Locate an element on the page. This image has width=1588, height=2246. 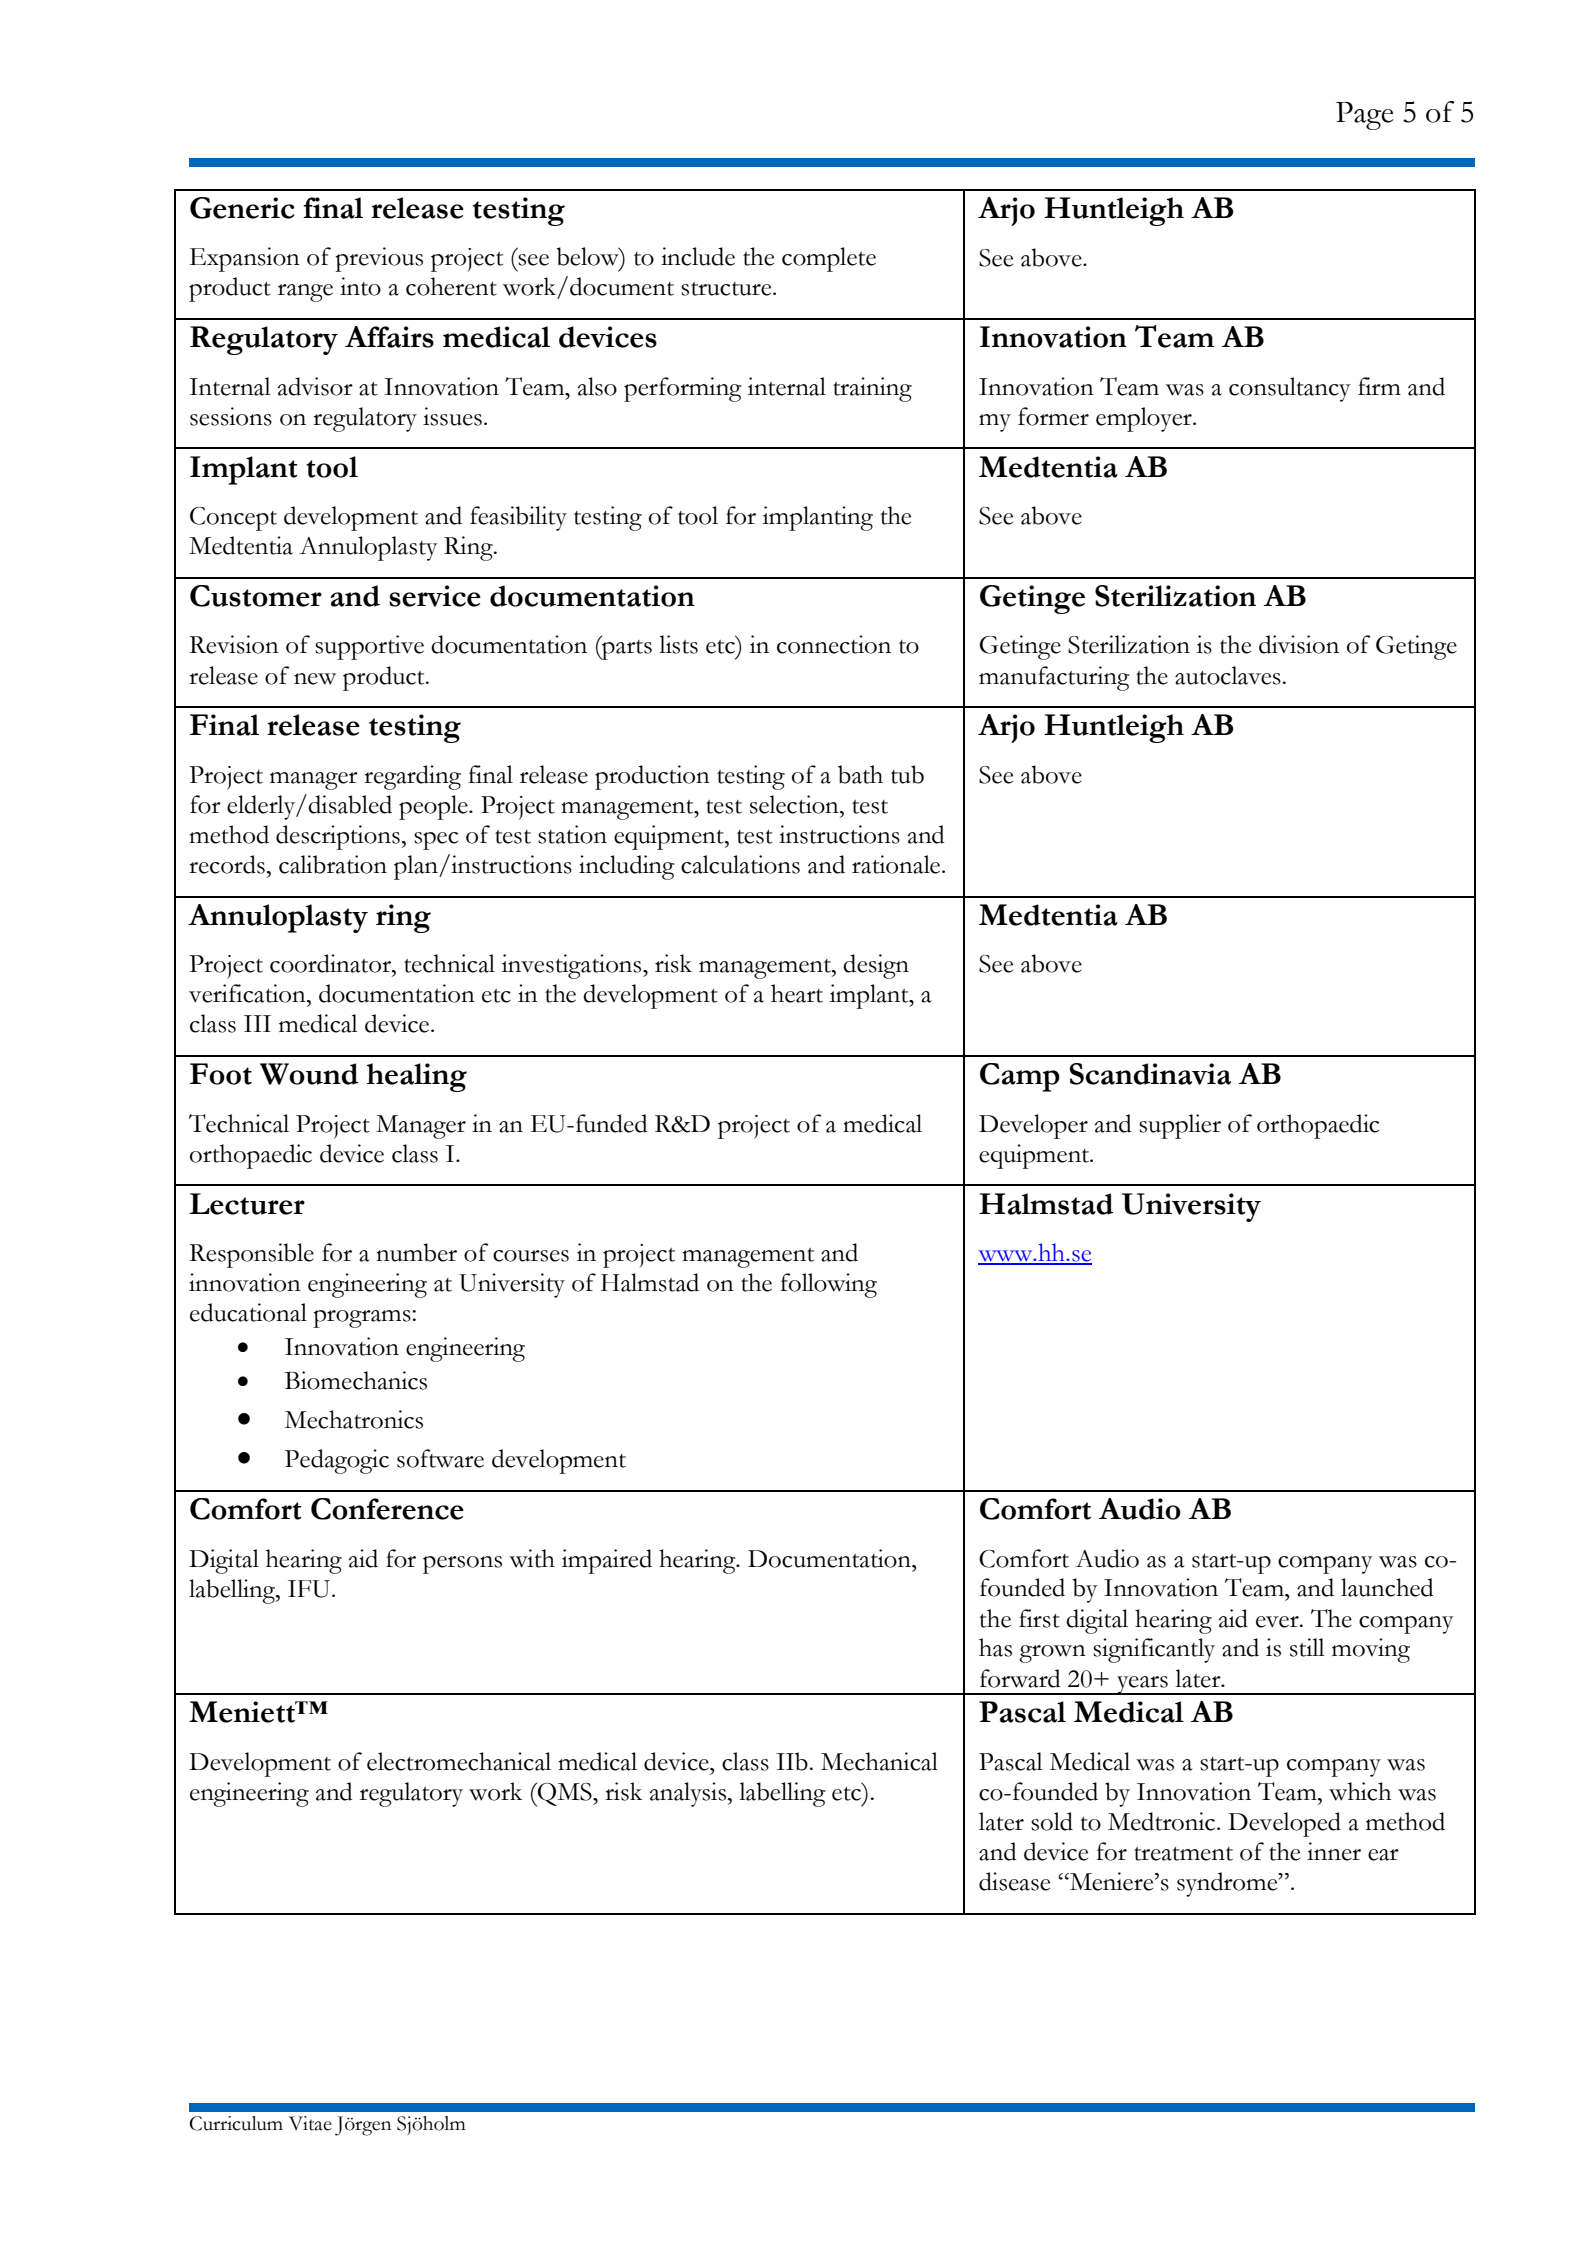
heart is located at coordinates (797, 993).
